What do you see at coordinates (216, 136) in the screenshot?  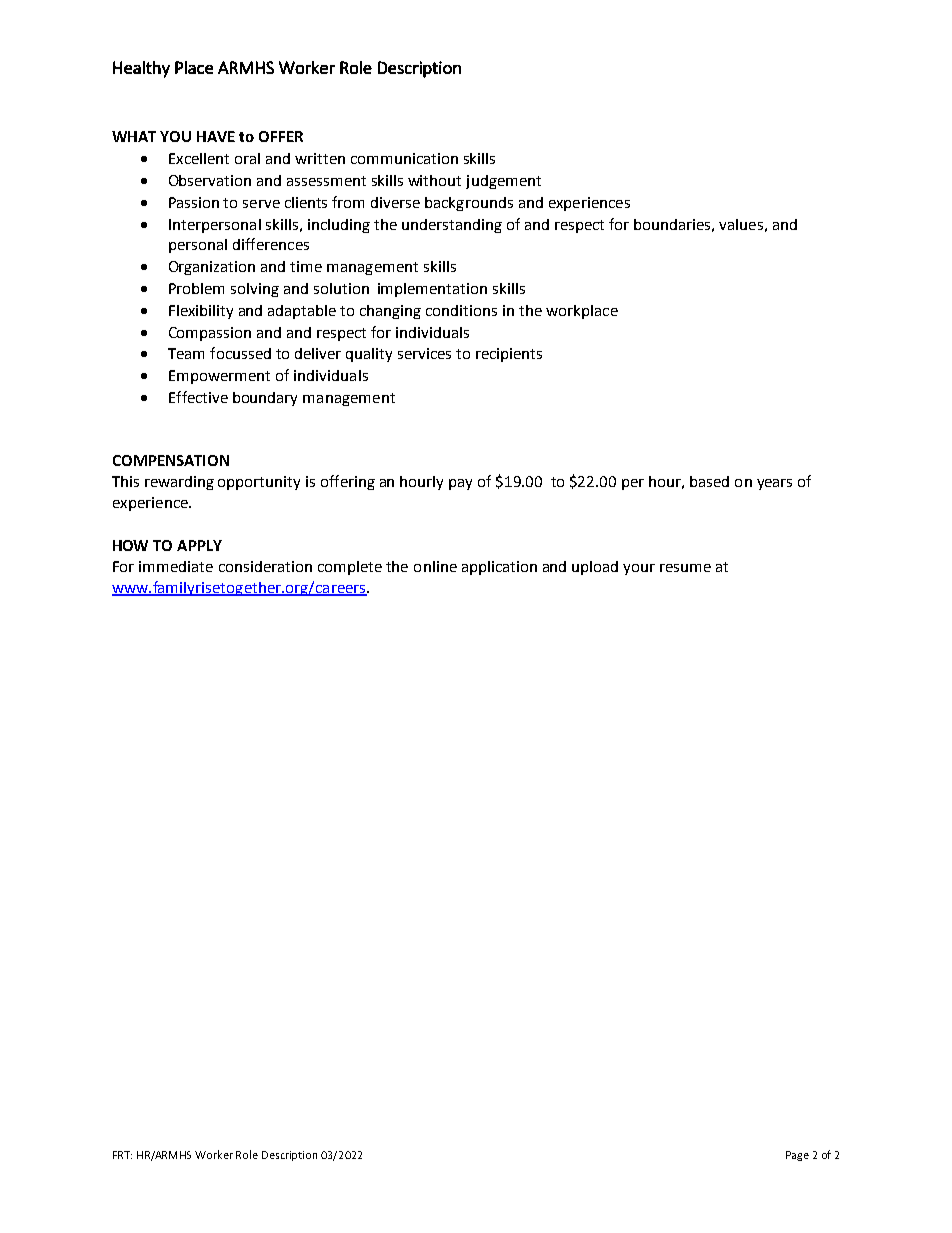 I see `HAVE` at bounding box center [216, 136].
